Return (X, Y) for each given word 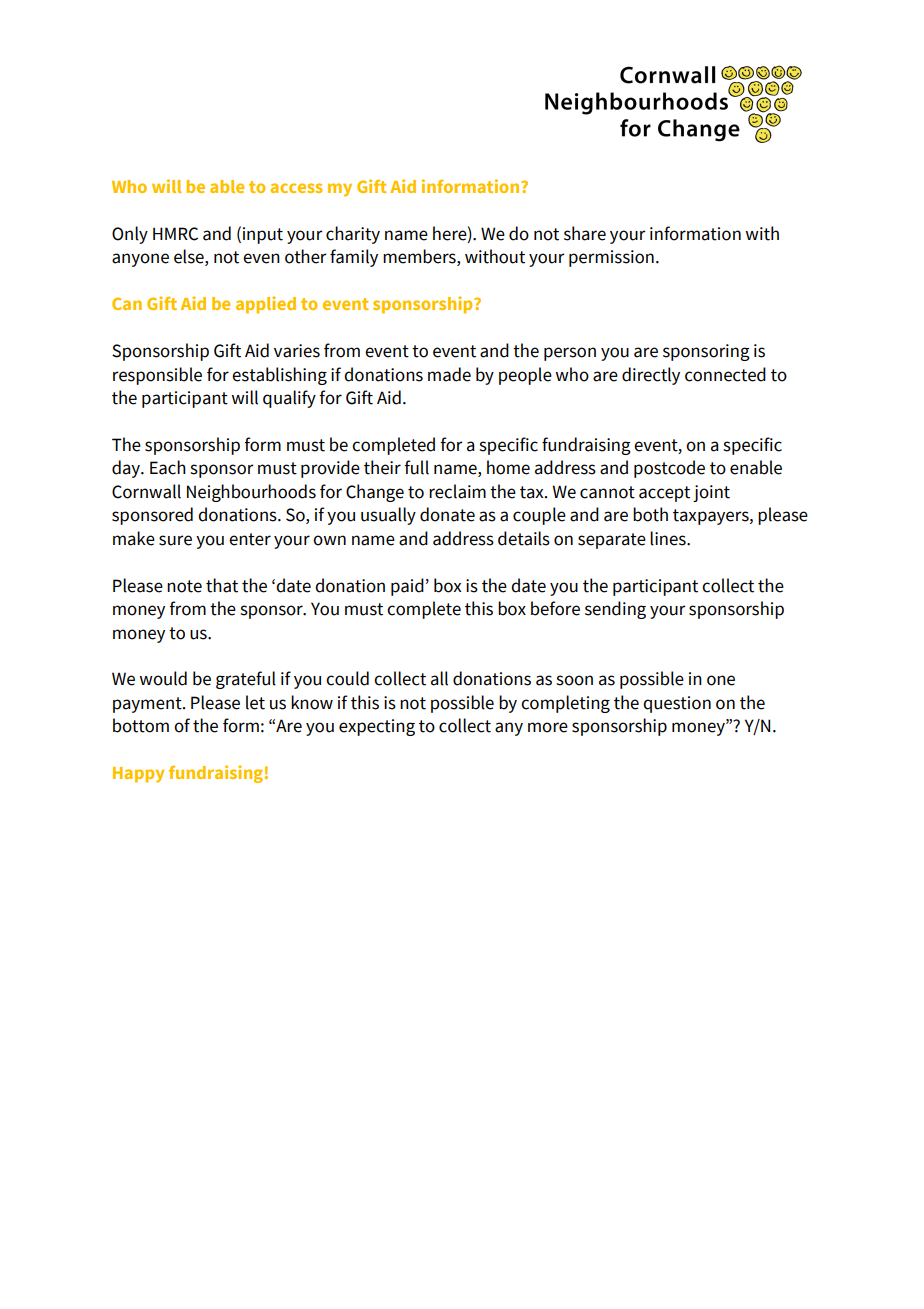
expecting (377, 727)
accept (664, 494)
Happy (138, 775)
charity (353, 235)
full (416, 467)
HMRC (175, 234)
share (585, 233)
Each (168, 467)
